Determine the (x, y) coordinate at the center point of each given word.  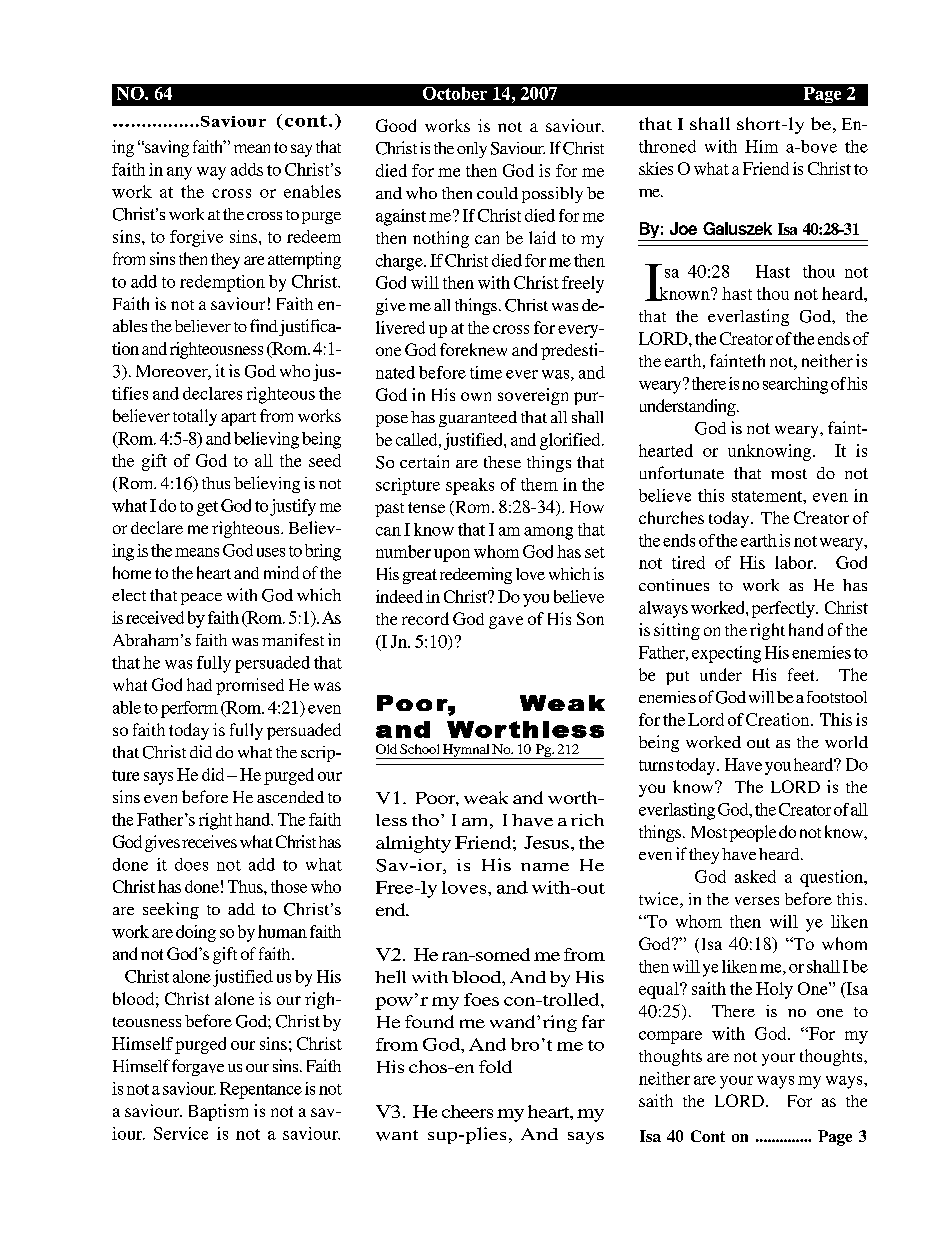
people (752, 833)
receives (209, 841)
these (502, 462)
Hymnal (466, 751)
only (472, 150)
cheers (467, 1111)
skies (656, 168)
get (207, 508)
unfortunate (682, 472)
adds (247, 169)
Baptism (218, 1112)
